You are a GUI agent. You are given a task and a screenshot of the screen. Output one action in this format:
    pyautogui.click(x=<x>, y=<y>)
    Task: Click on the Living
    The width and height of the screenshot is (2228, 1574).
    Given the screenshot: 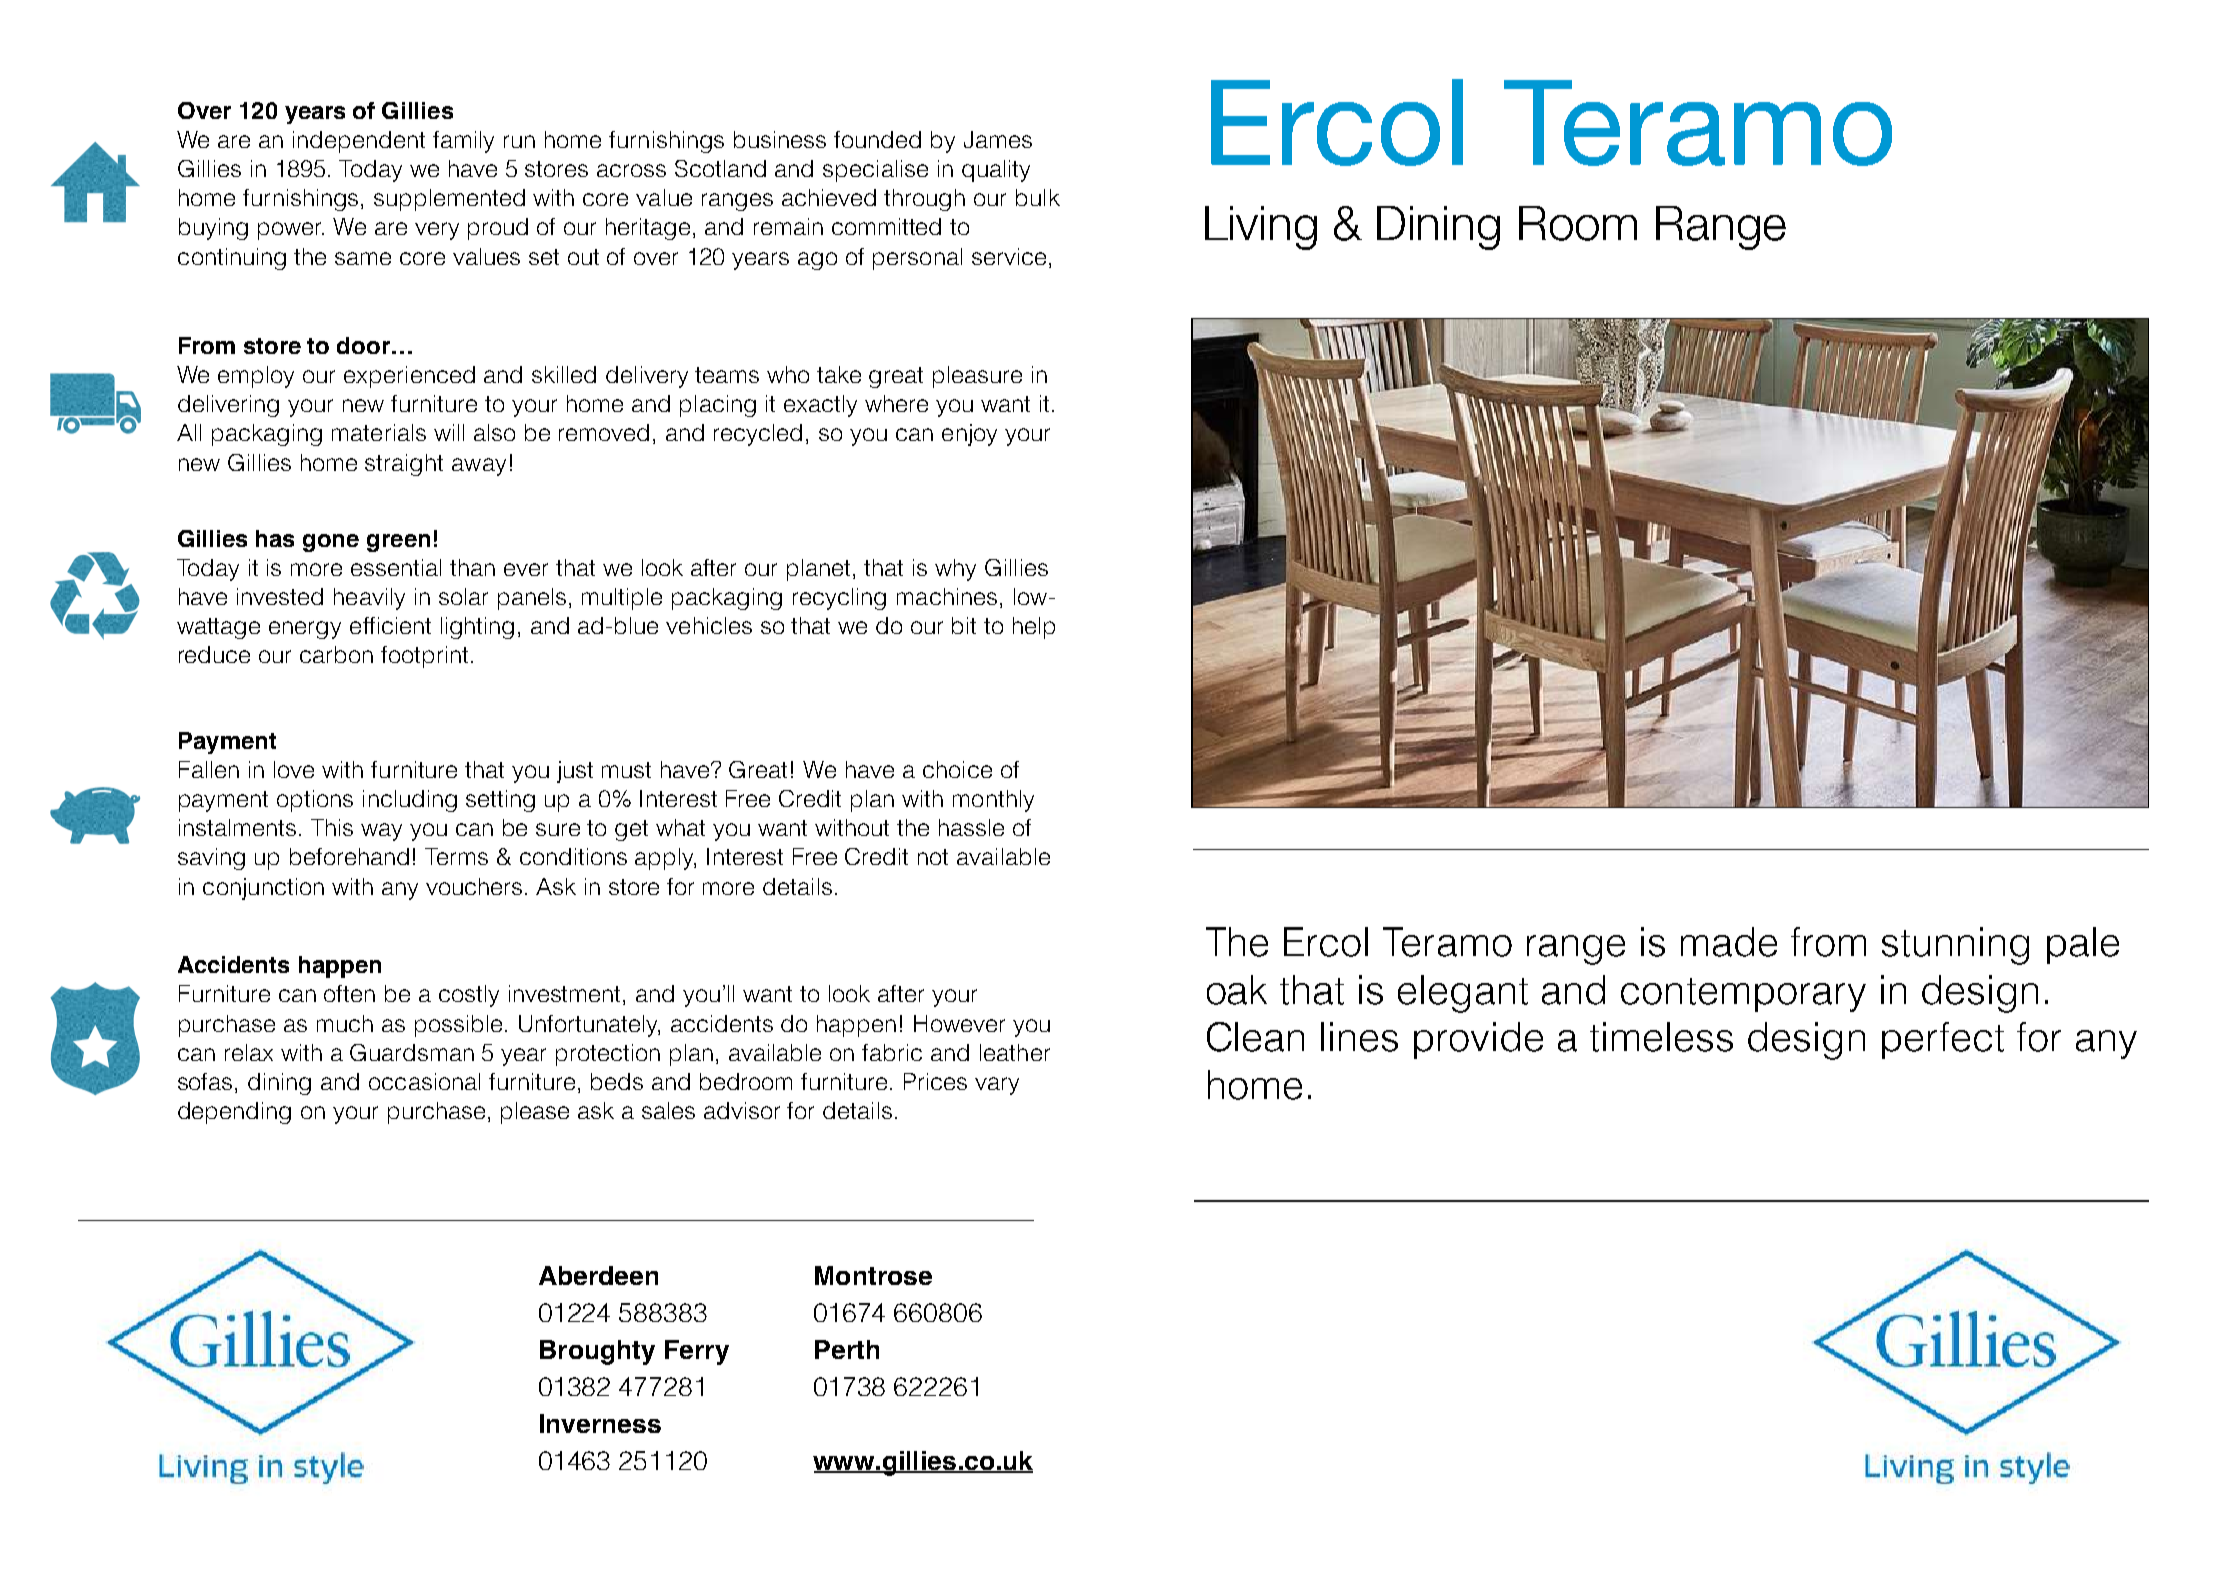 What is the action you would take?
    pyautogui.click(x=1261, y=228)
